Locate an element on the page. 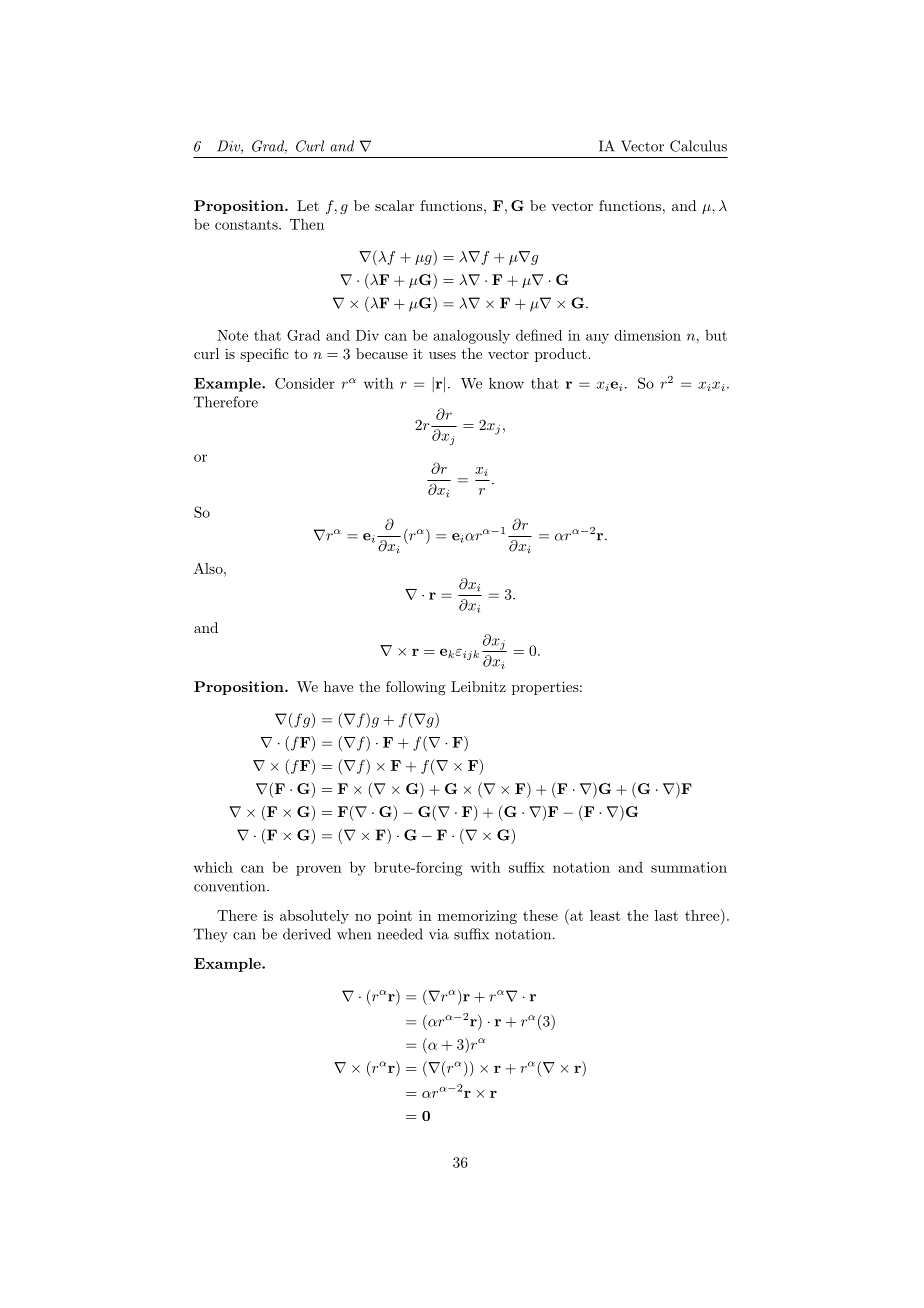 This document has height=1308, width=924. Calculus is located at coordinates (698, 146).
